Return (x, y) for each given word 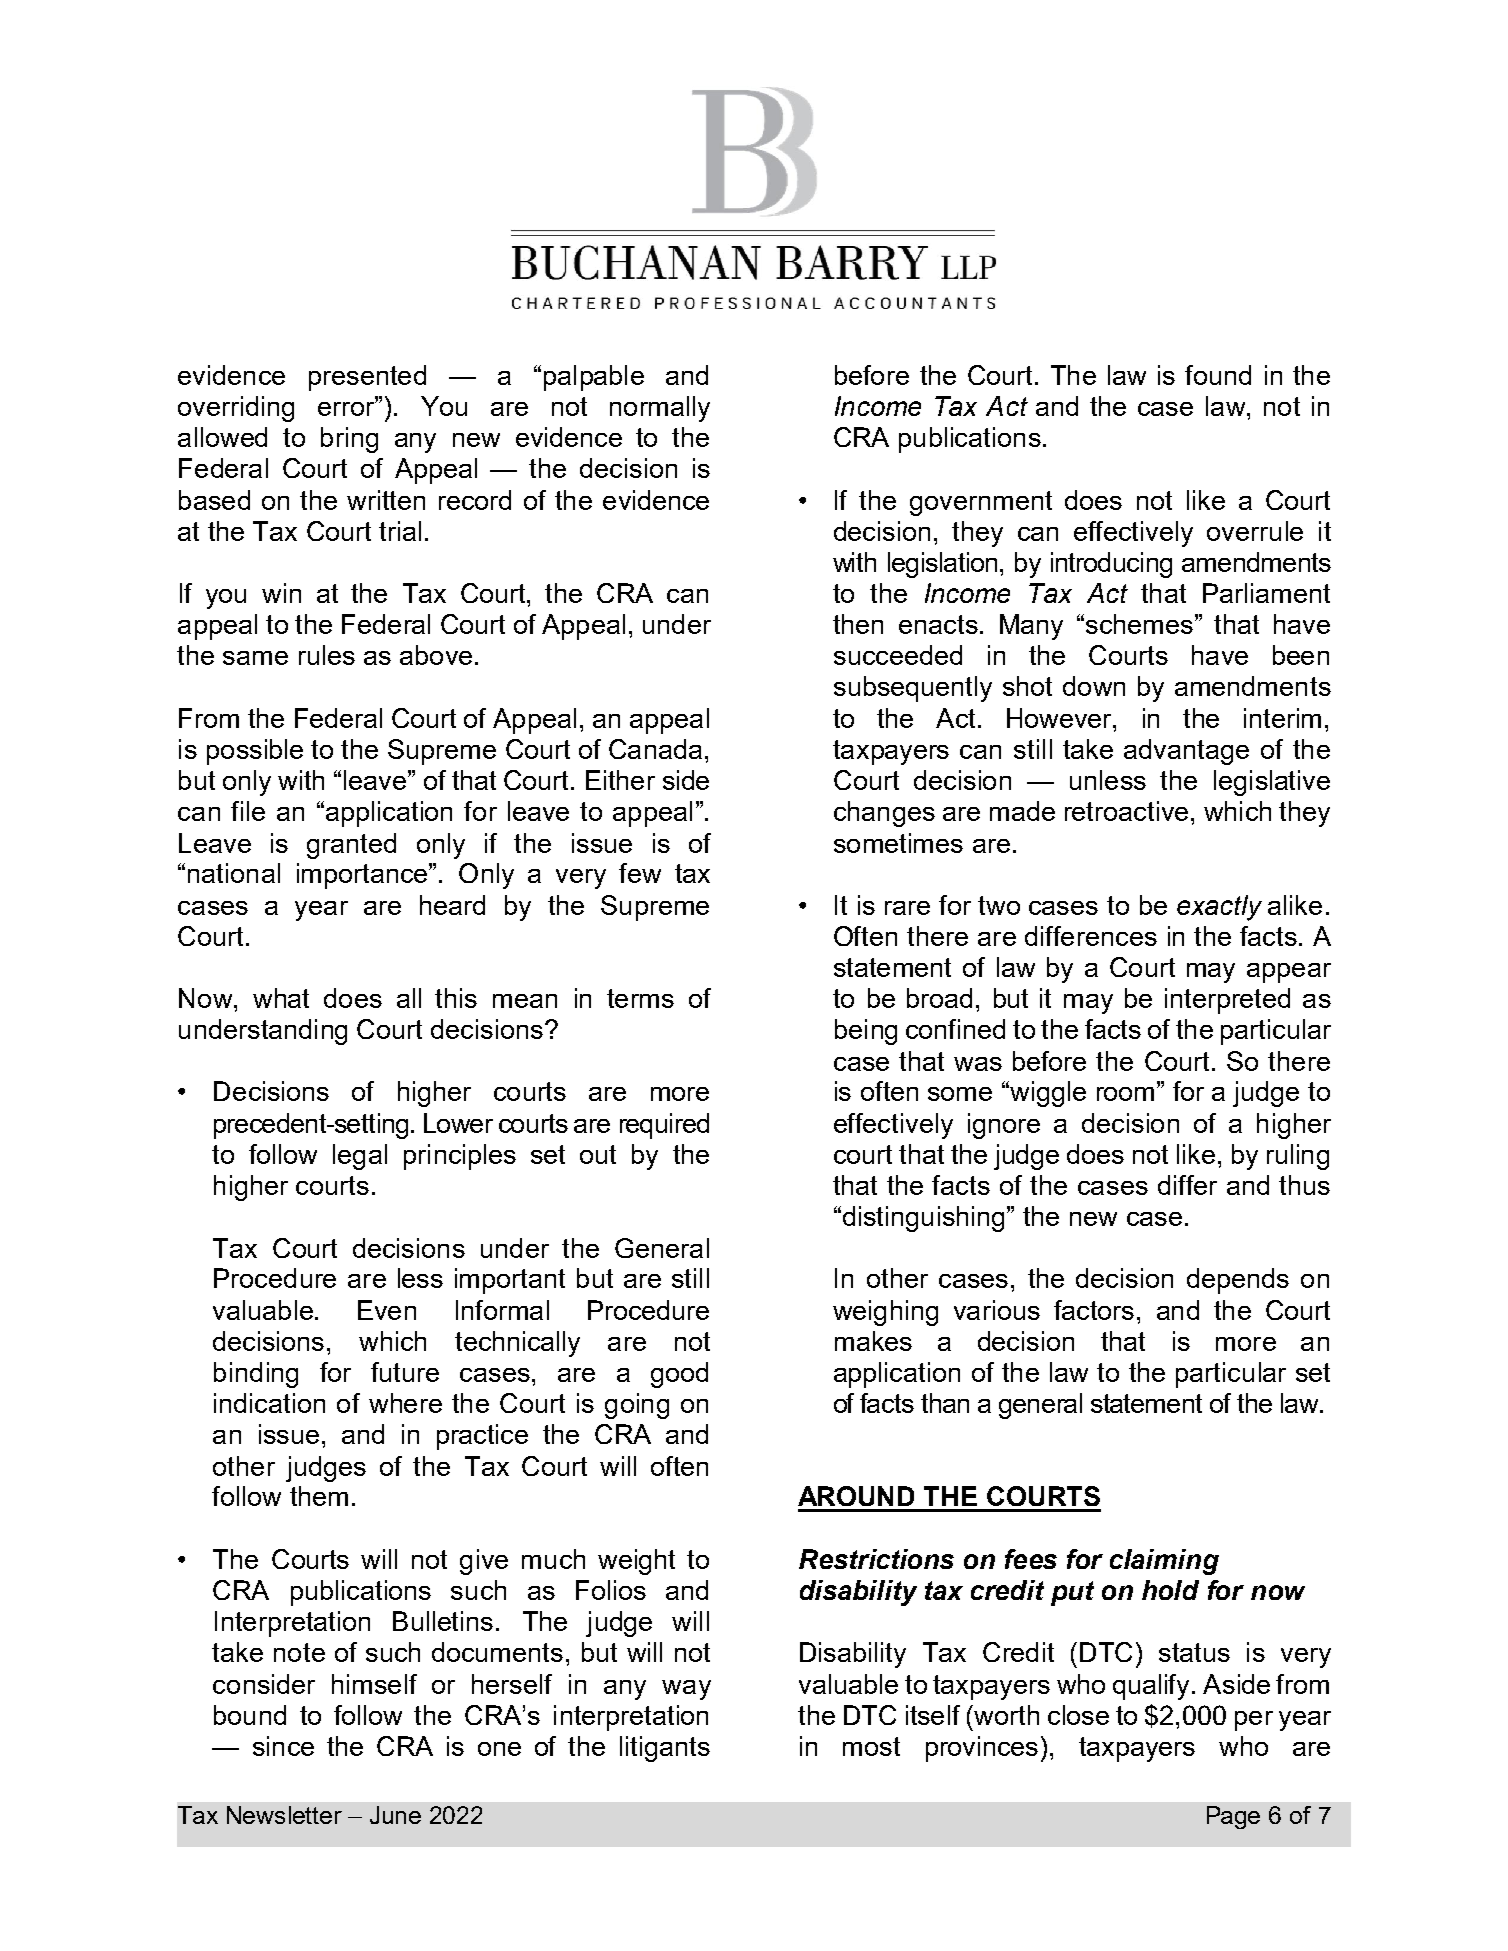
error (348, 407)
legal (360, 1157)
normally (660, 409)
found (1218, 375)
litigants (665, 1749)
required (664, 1126)
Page (1233, 1817)
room (1125, 1094)
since (283, 1746)
